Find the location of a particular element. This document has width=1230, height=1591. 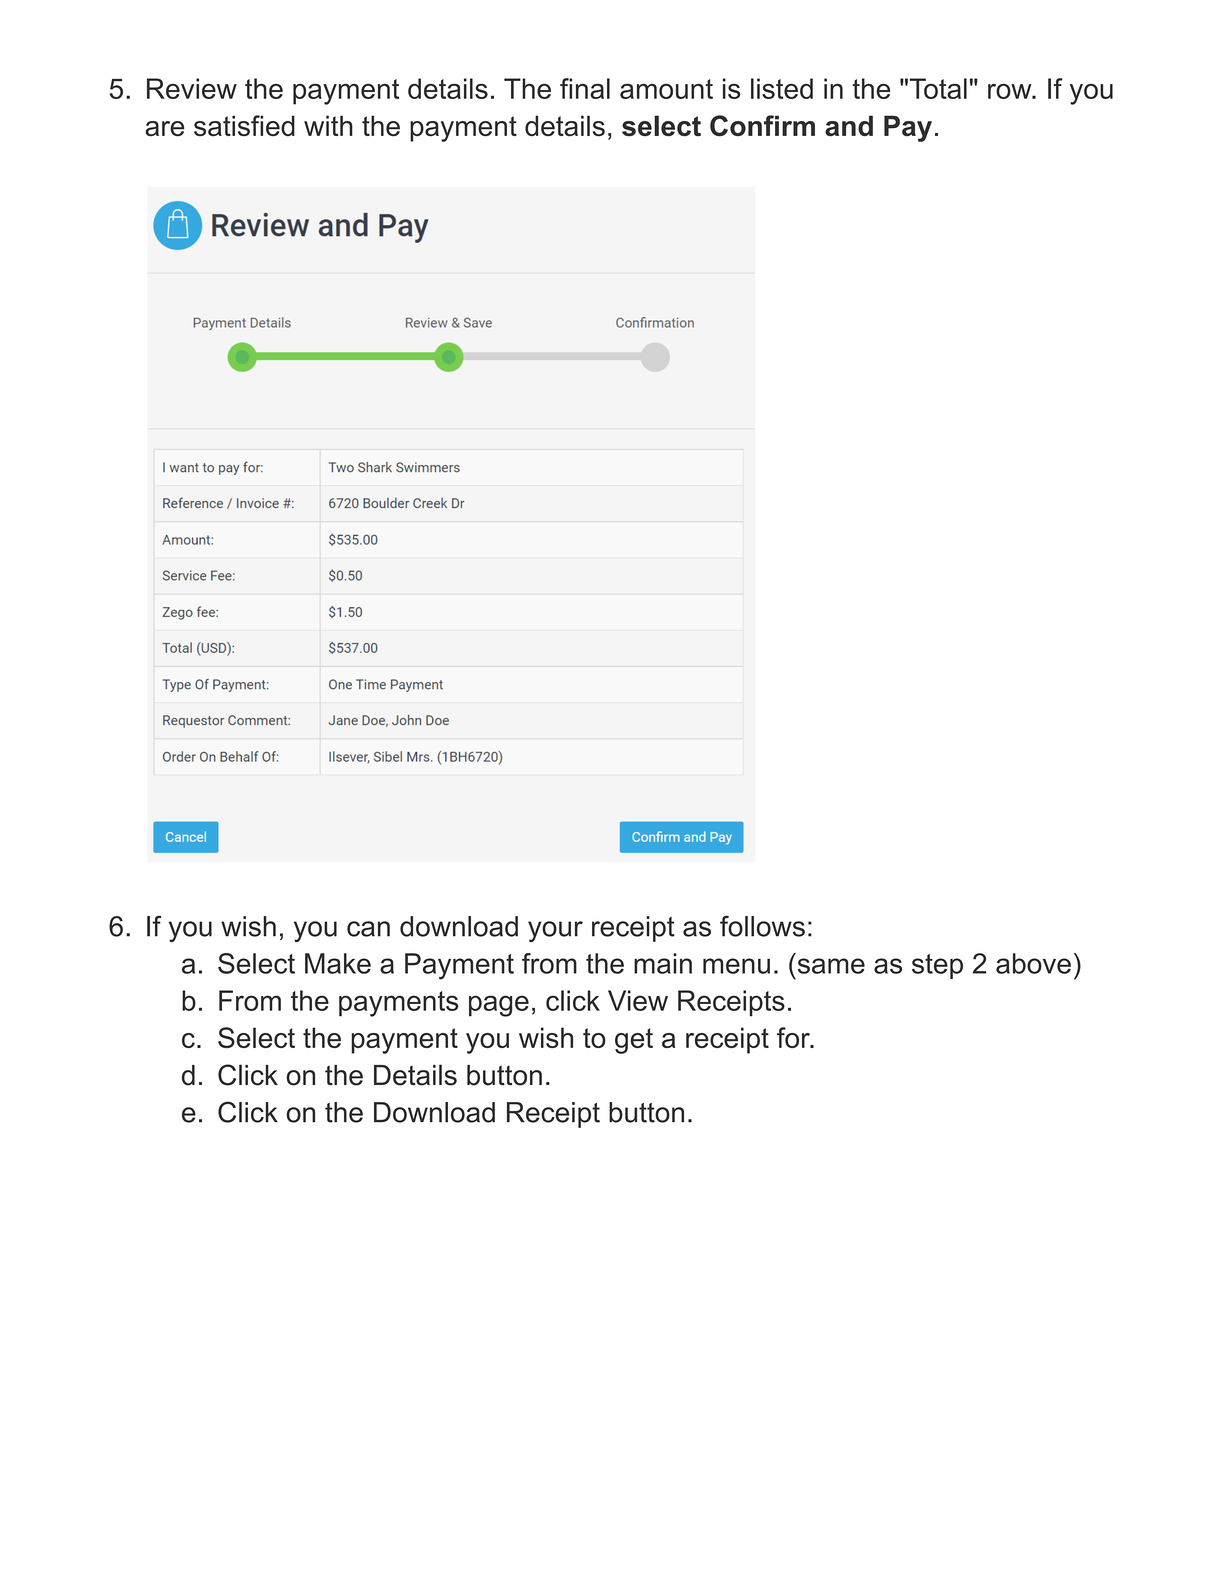

can is located at coordinates (368, 929).
